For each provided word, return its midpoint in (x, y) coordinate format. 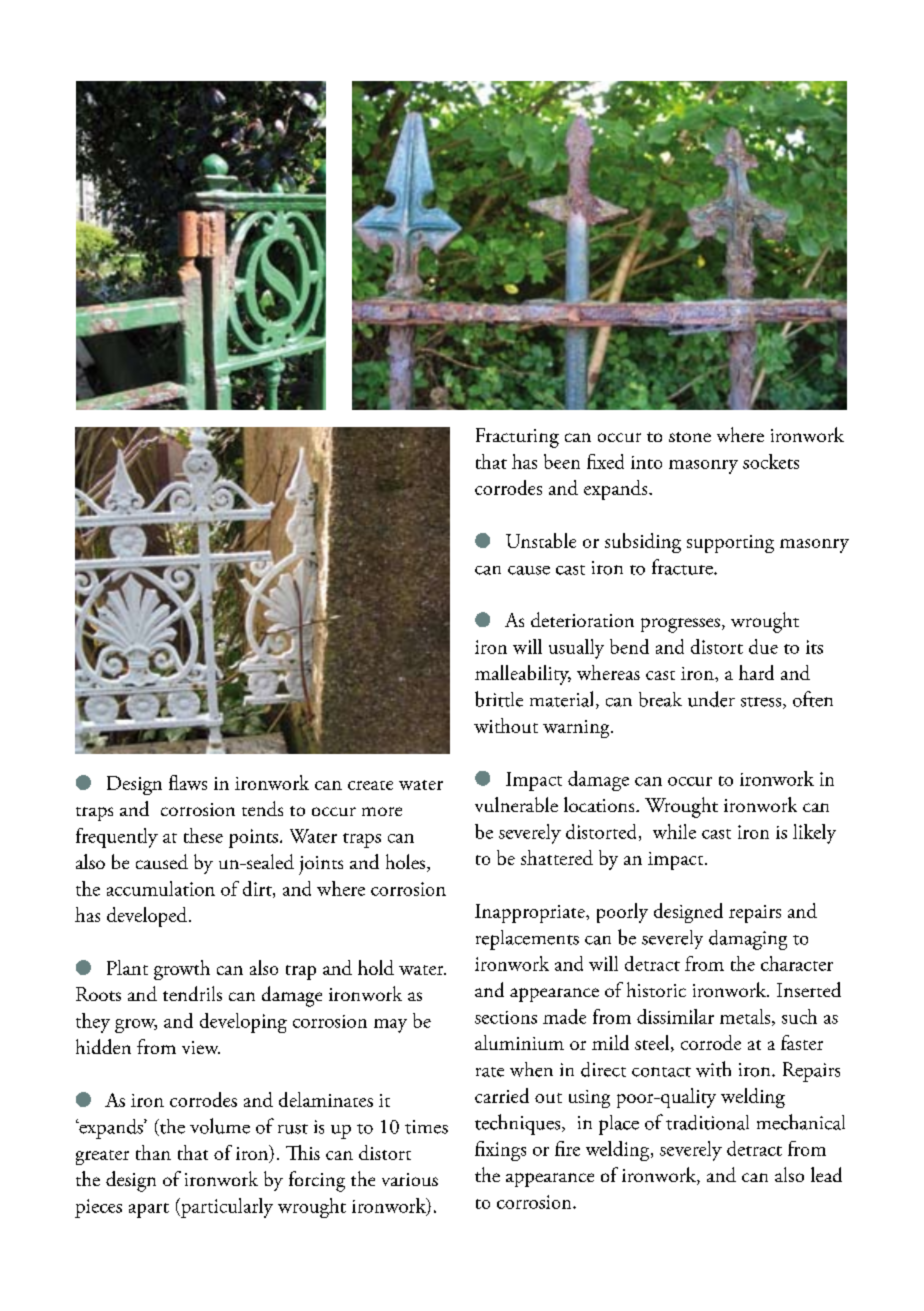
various (410, 1179)
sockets (771, 461)
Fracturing (517, 438)
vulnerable (516, 804)
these (203, 835)
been (562, 461)
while (674, 831)
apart (149, 1210)
